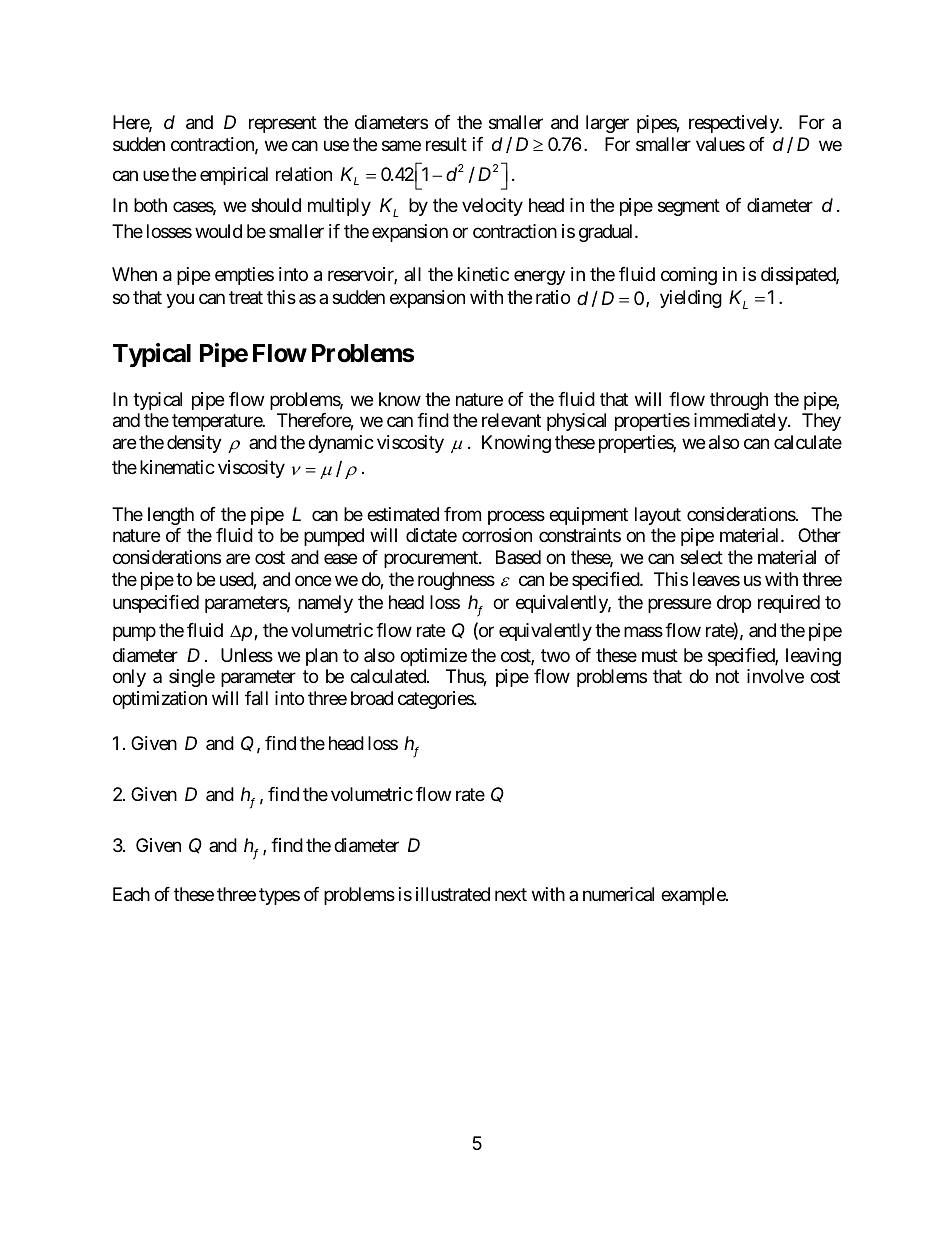 Image resolution: width=952 pixels, height=1233 pixels. Describe the element at coordinates (433, 657) in the screenshot. I see `optimize` at that location.
